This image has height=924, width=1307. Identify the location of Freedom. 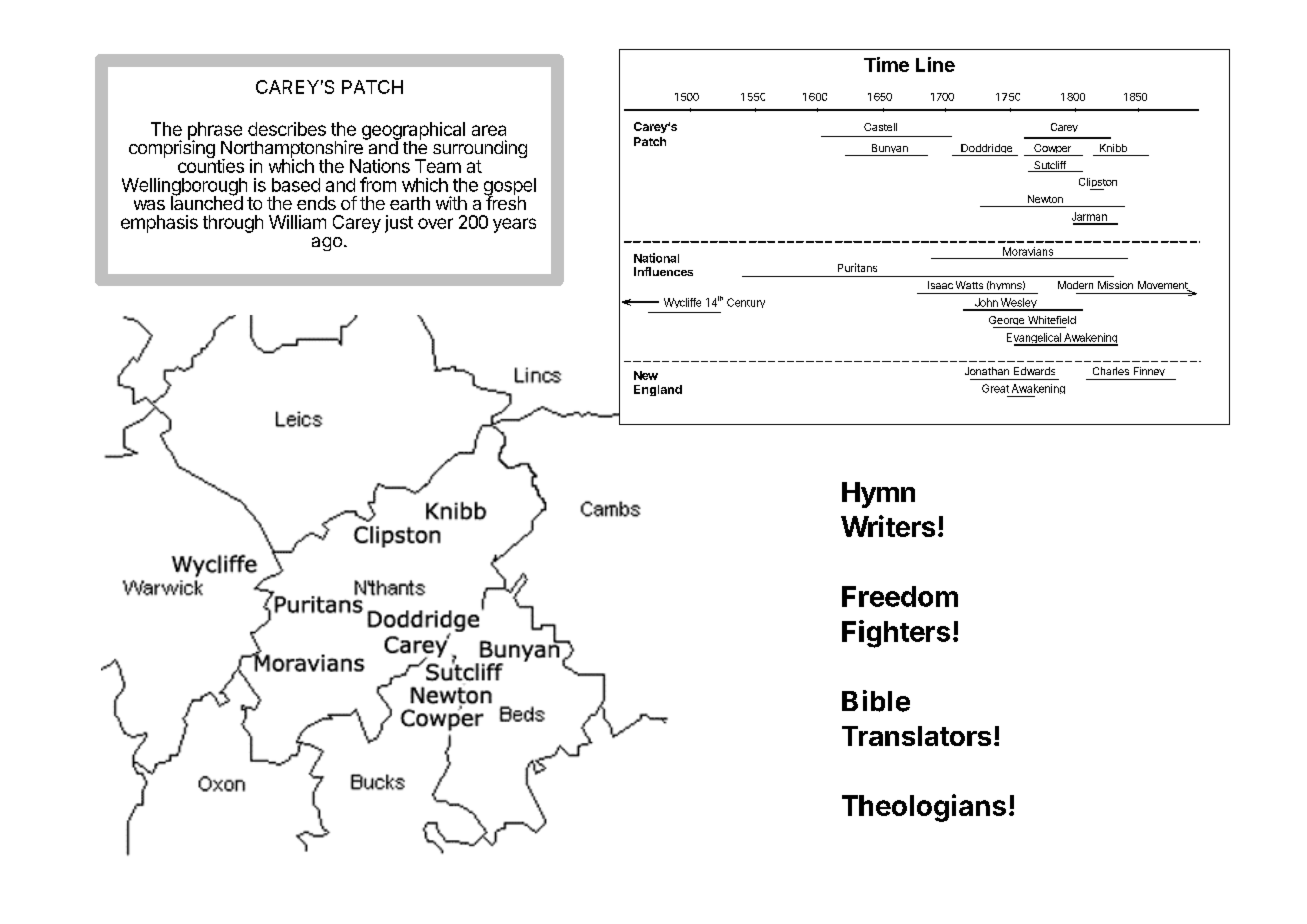
(900, 596).
